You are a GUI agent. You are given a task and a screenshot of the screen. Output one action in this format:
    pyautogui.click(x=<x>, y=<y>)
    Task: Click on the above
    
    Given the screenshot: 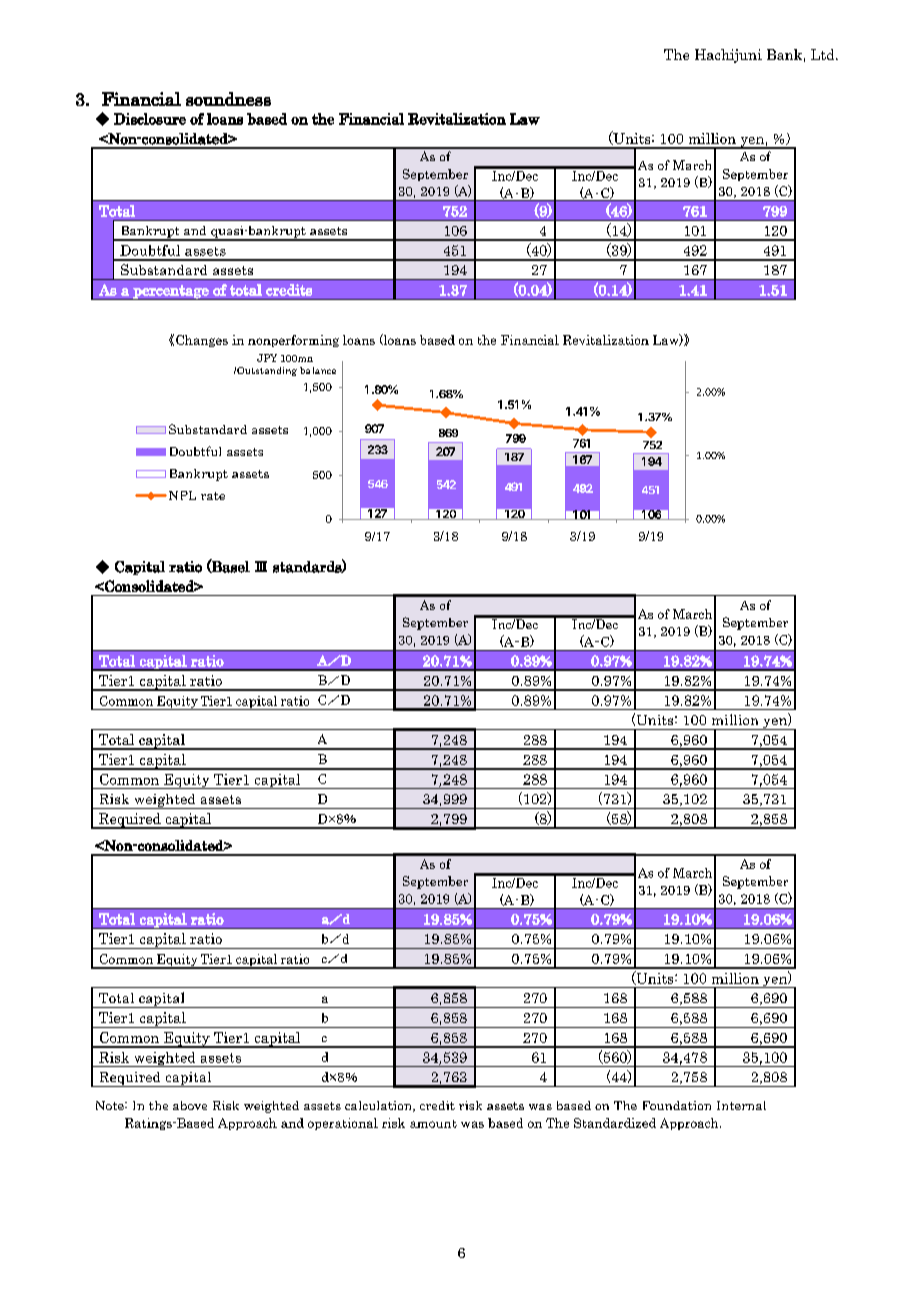 What is the action you would take?
    pyautogui.click(x=190, y=1105)
